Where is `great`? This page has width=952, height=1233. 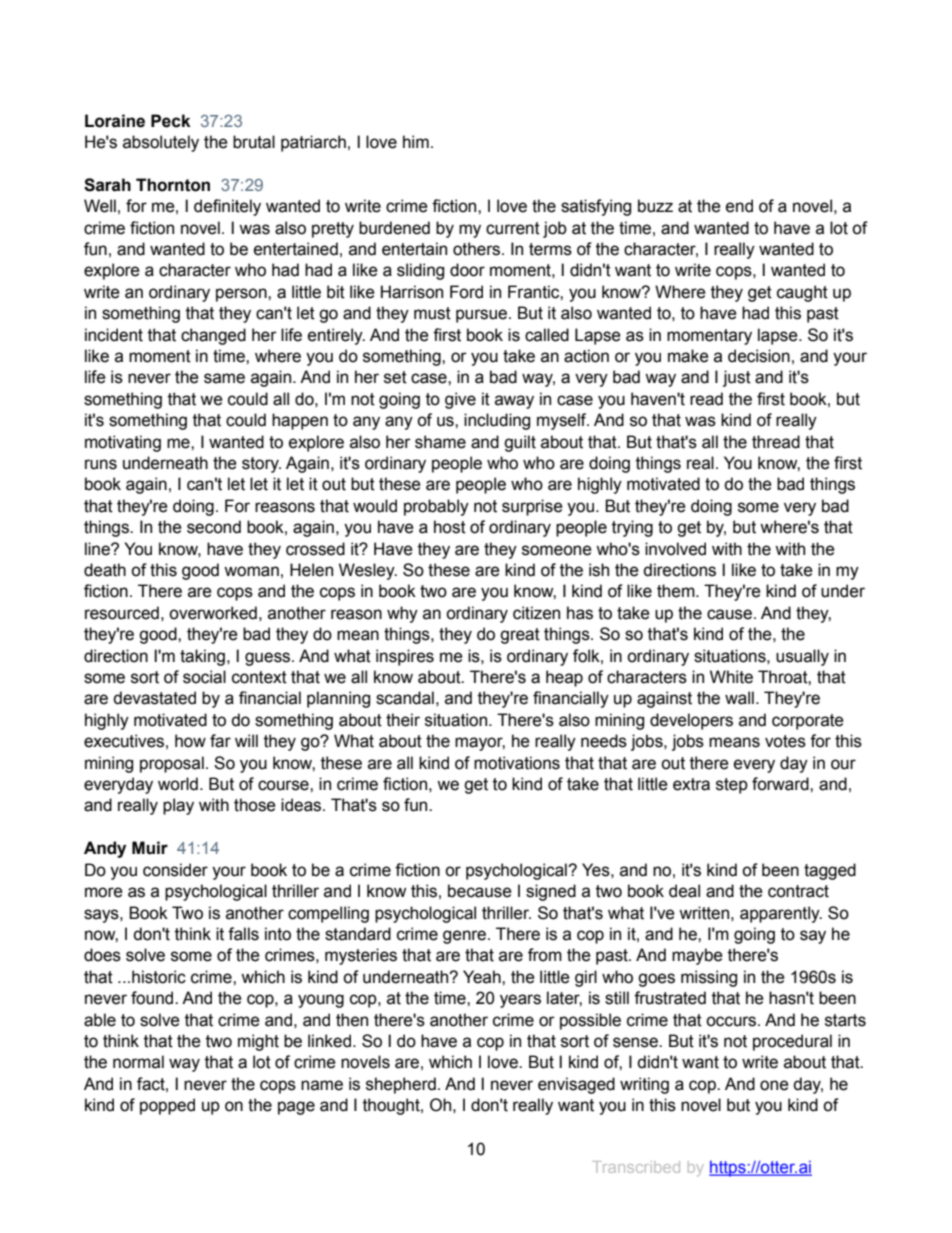
great is located at coordinates (520, 636).
